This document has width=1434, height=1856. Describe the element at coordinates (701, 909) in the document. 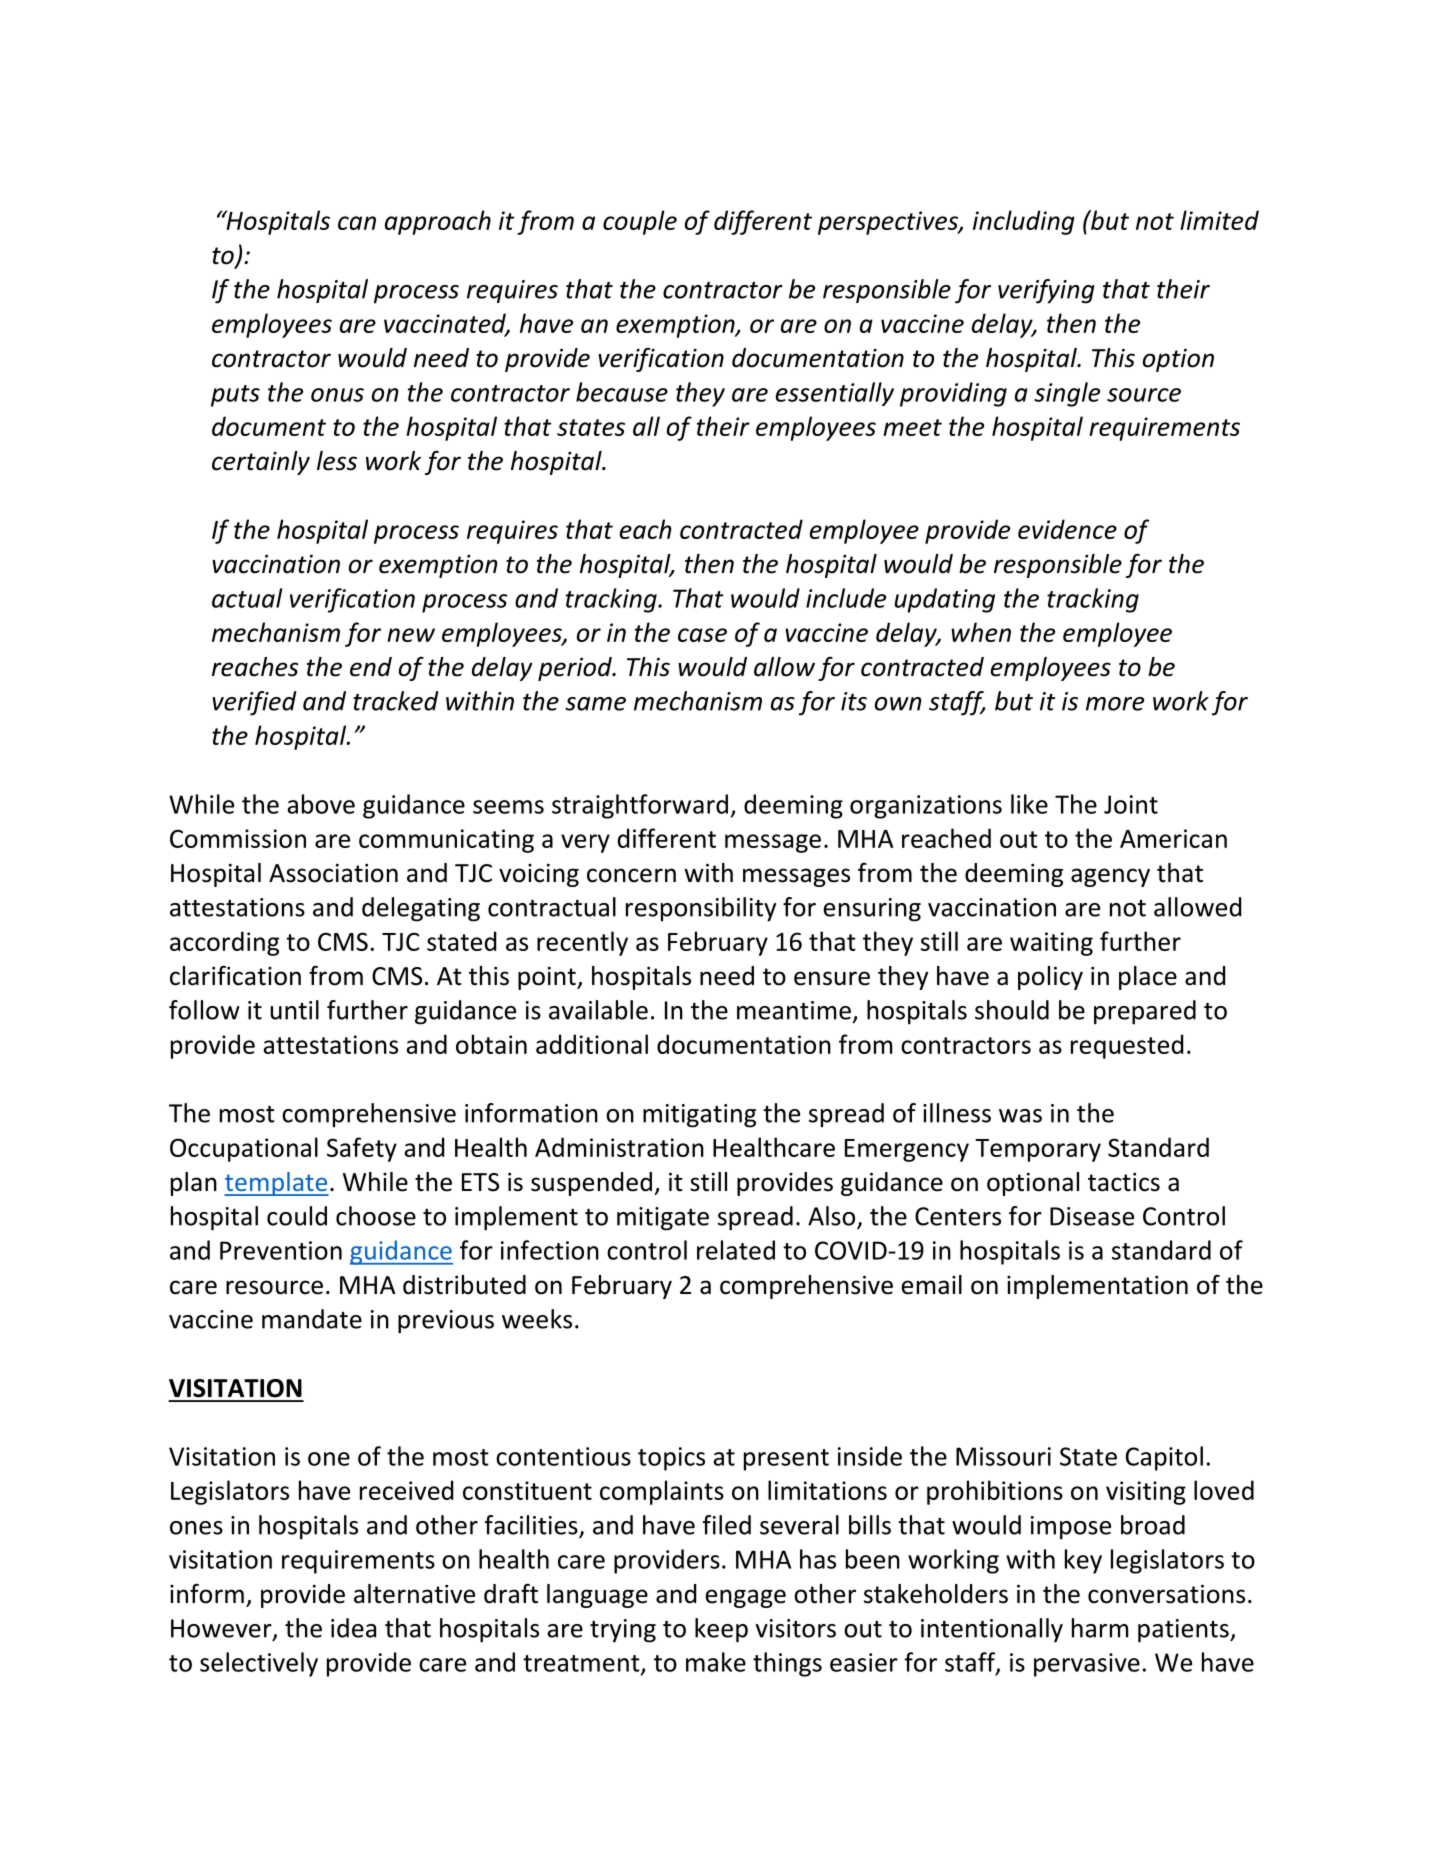

I see `responsibility` at that location.
